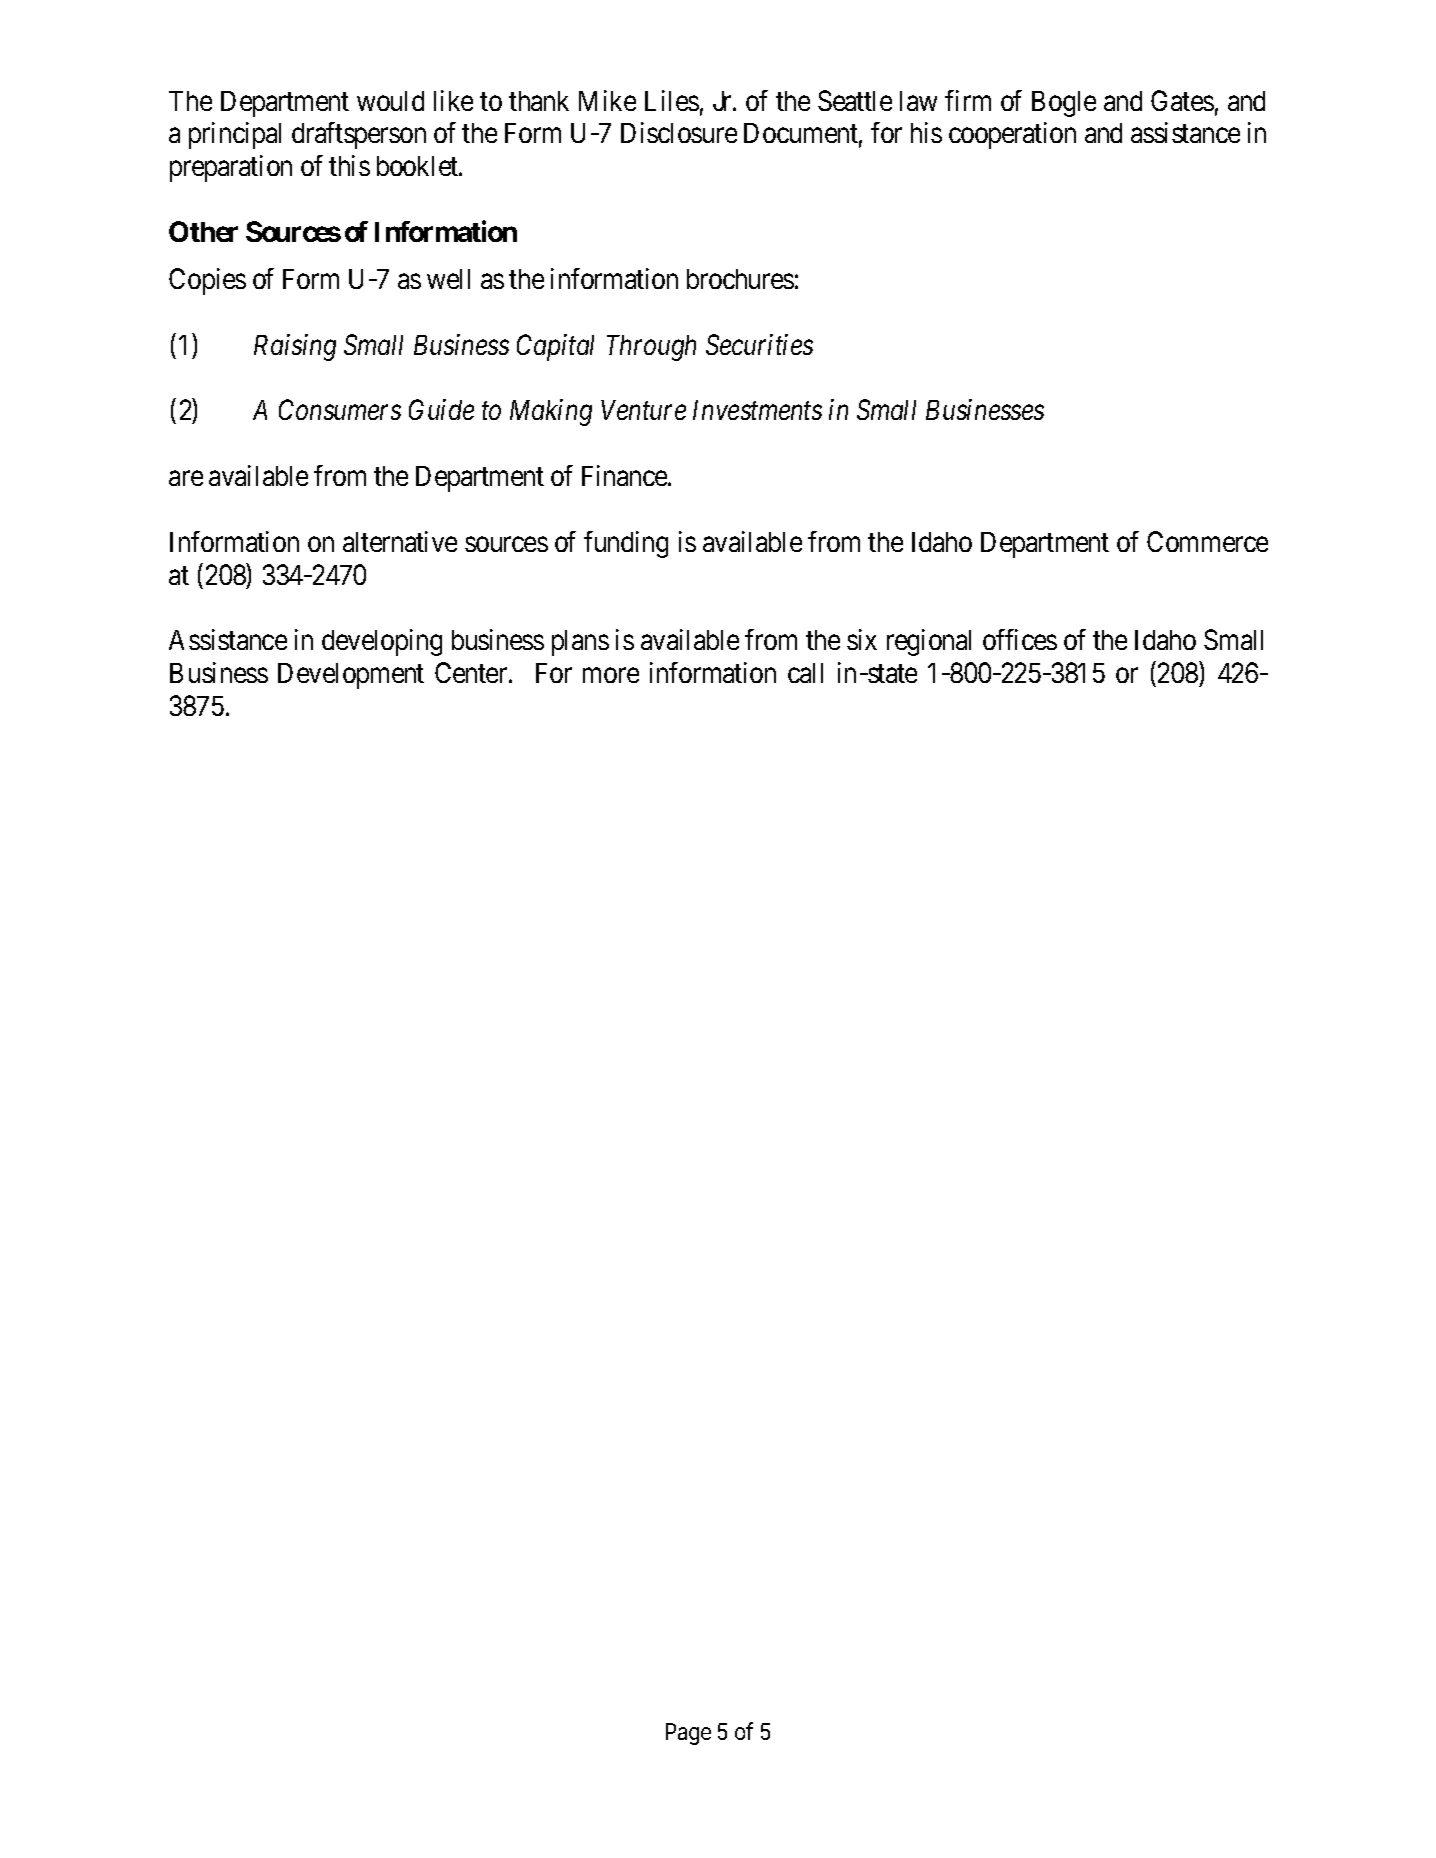 The width and height of the screenshot is (1436, 1858). I want to click on Disclosure, so click(679, 132).
